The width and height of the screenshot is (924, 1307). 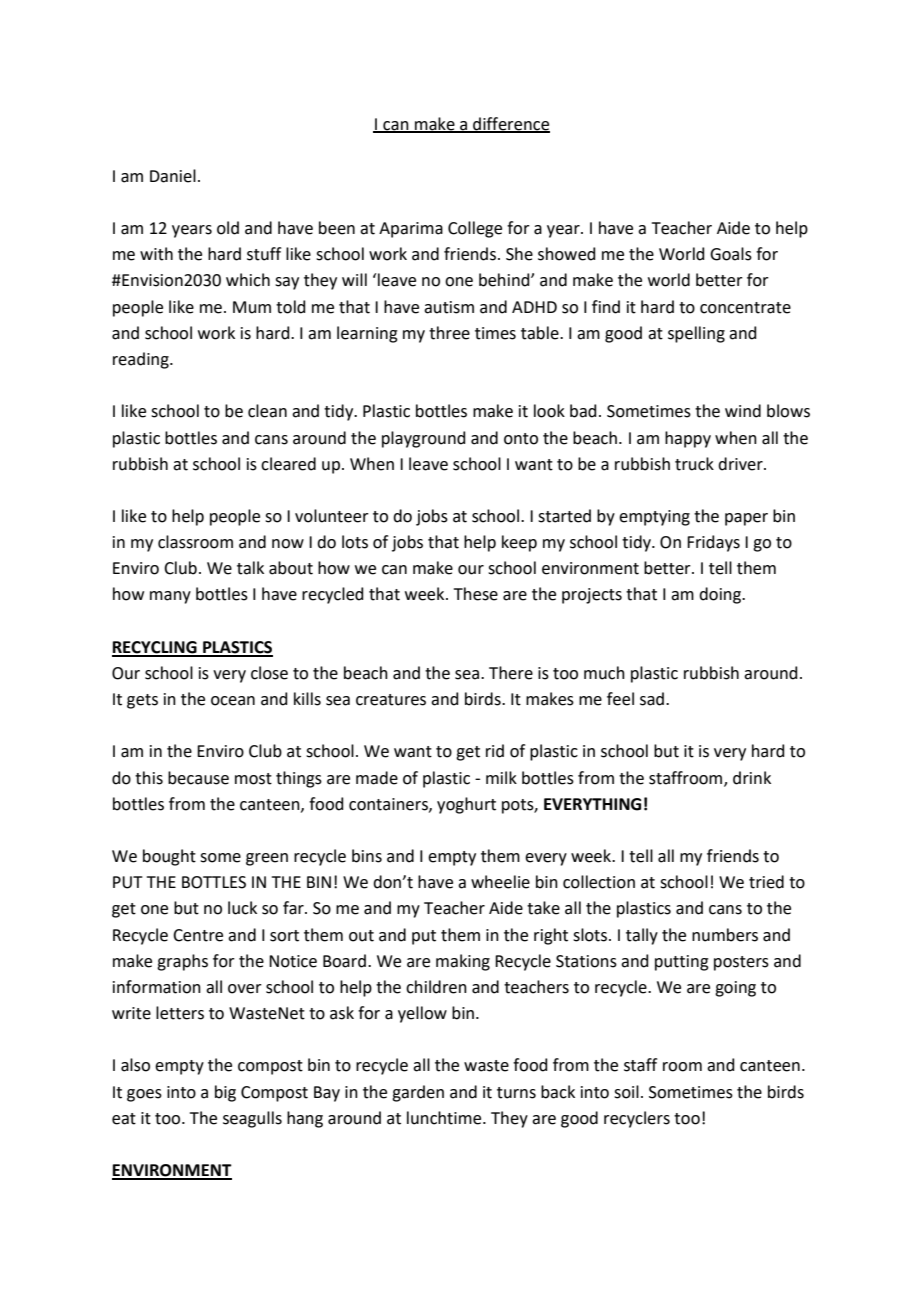 I want to click on soil, so click(x=626, y=1092).
